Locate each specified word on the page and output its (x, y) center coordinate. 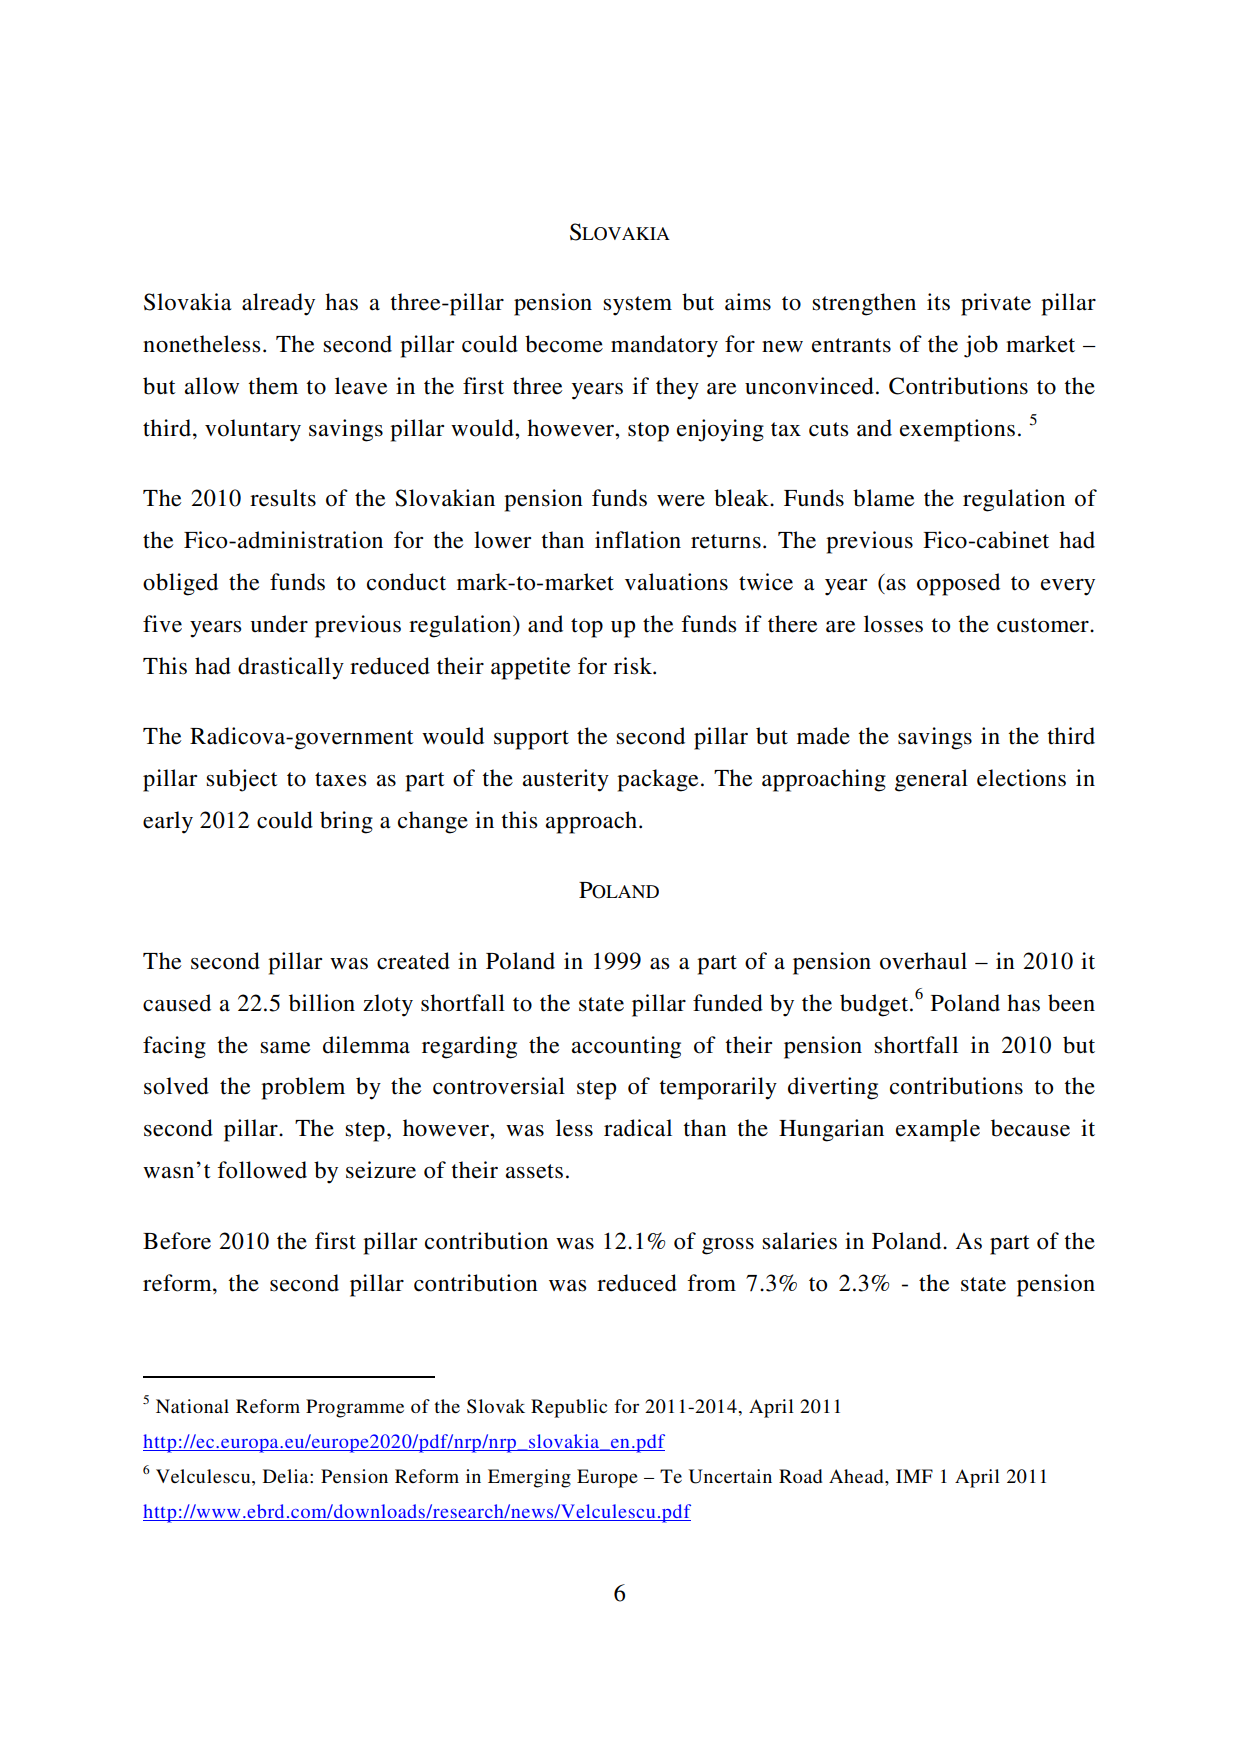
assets (534, 1171)
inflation (638, 540)
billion (322, 1003)
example (938, 1130)
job (981, 346)
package (657, 780)
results (283, 498)
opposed (958, 584)
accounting (626, 1047)
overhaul (923, 961)
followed (262, 1170)
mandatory (664, 346)
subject (242, 780)
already (278, 304)
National (192, 1406)
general (931, 780)
